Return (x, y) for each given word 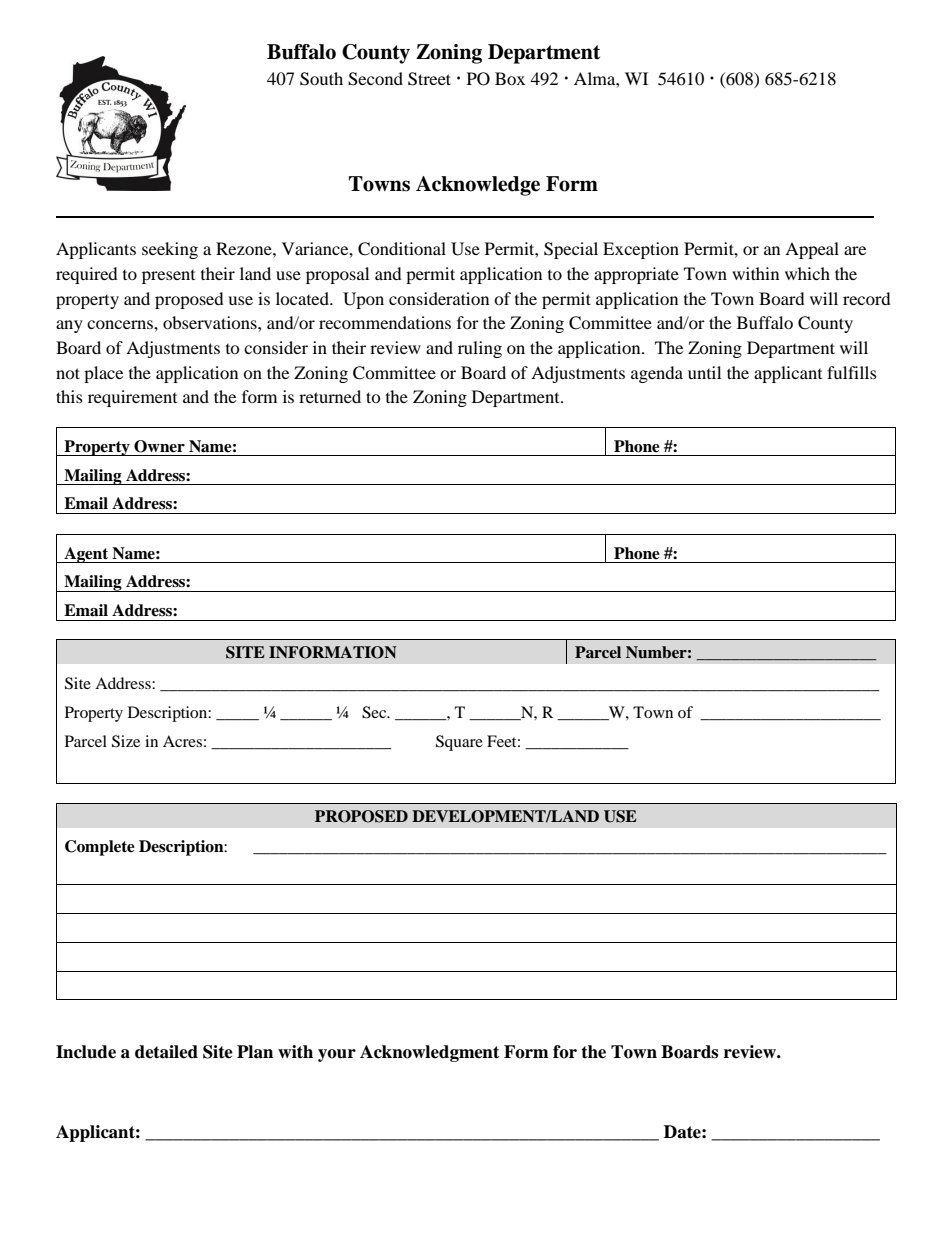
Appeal (812, 250)
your (337, 1055)
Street (429, 79)
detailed (166, 1052)
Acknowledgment (429, 1053)
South (321, 79)
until (704, 372)
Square (459, 743)
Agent (86, 555)
